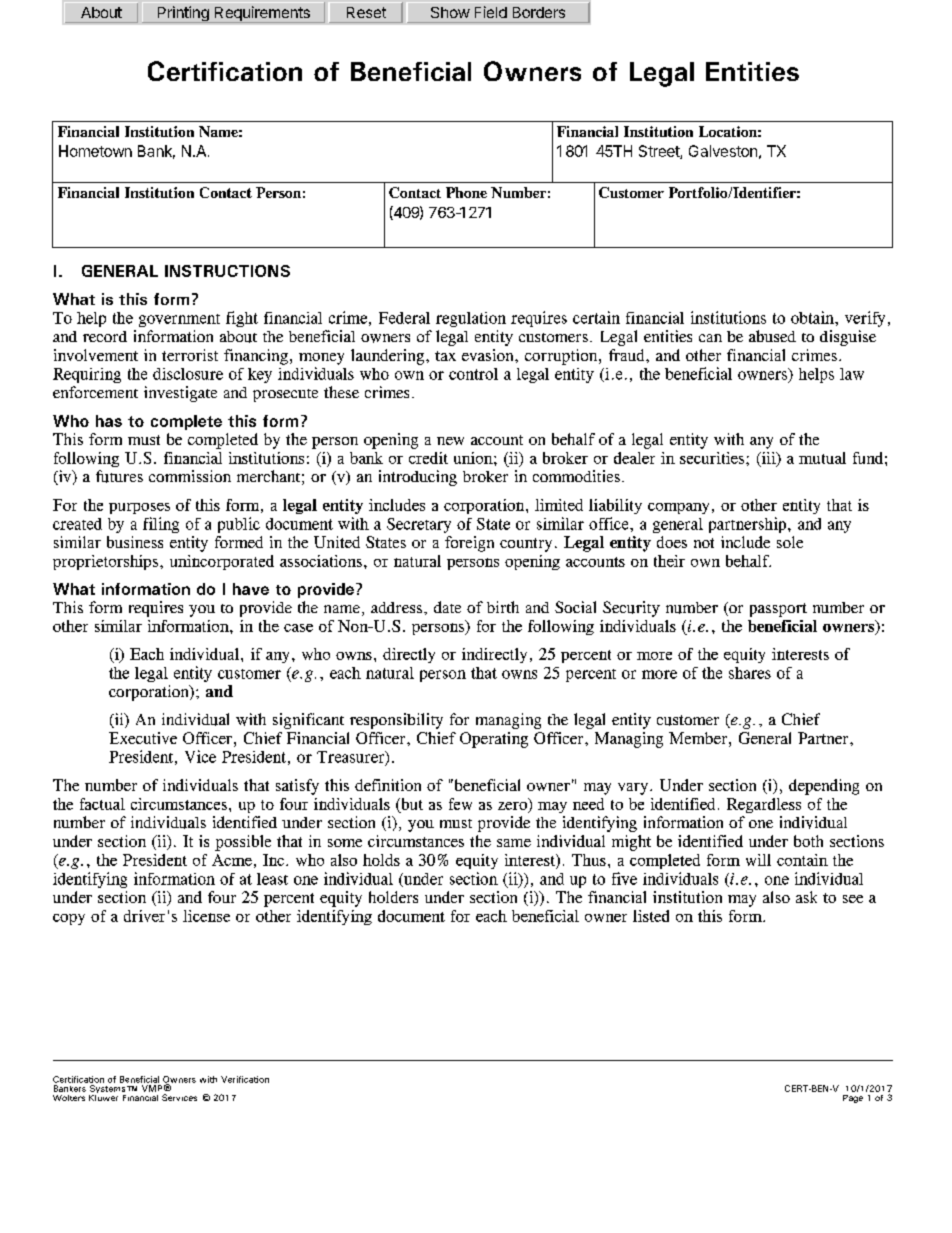 The width and height of the screenshot is (952, 1233). Describe the element at coordinates (750, 673) in the screenshot. I see `shares` at that location.
